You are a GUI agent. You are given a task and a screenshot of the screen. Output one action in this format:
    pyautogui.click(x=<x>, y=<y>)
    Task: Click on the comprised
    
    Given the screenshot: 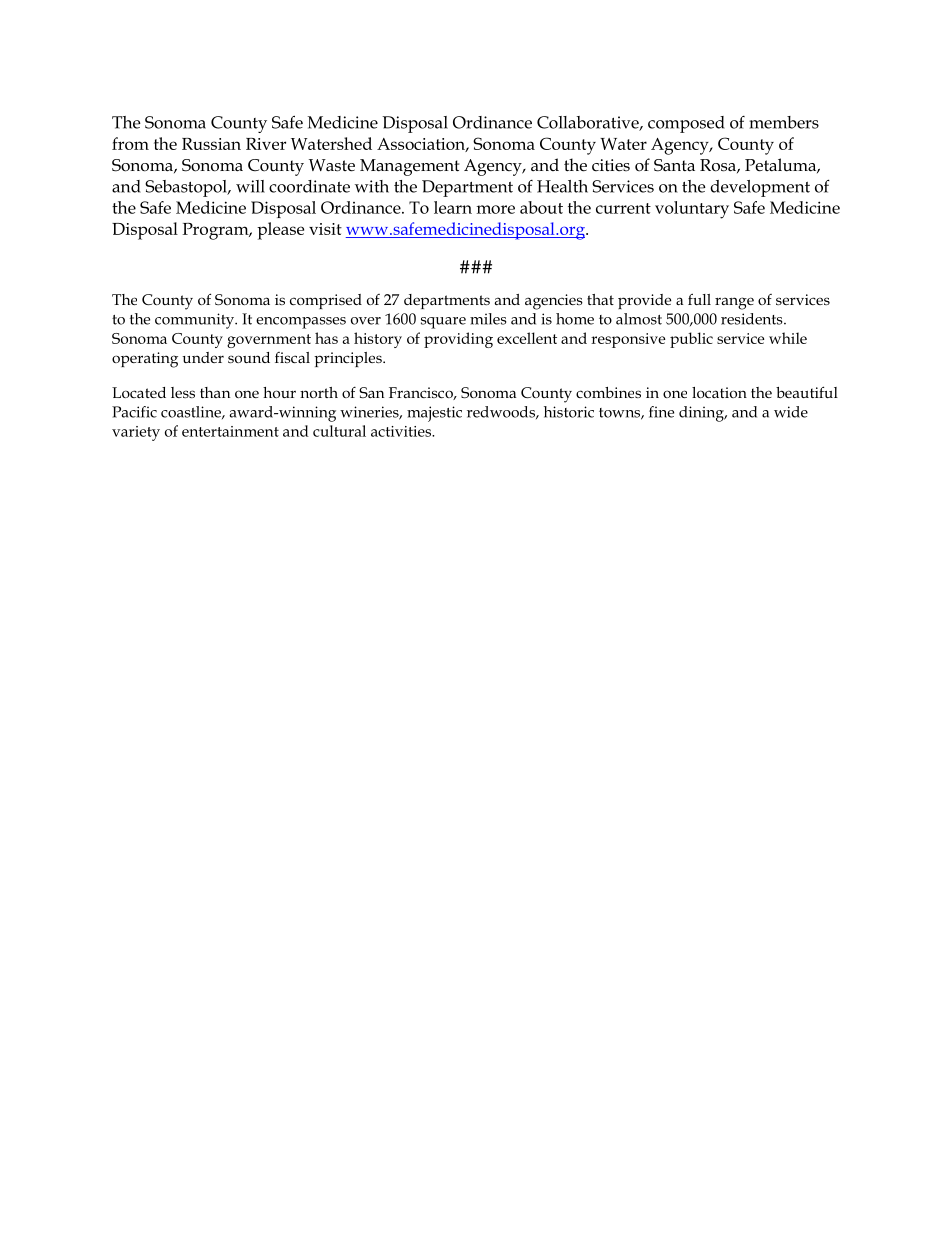 What is the action you would take?
    pyautogui.click(x=326, y=301)
